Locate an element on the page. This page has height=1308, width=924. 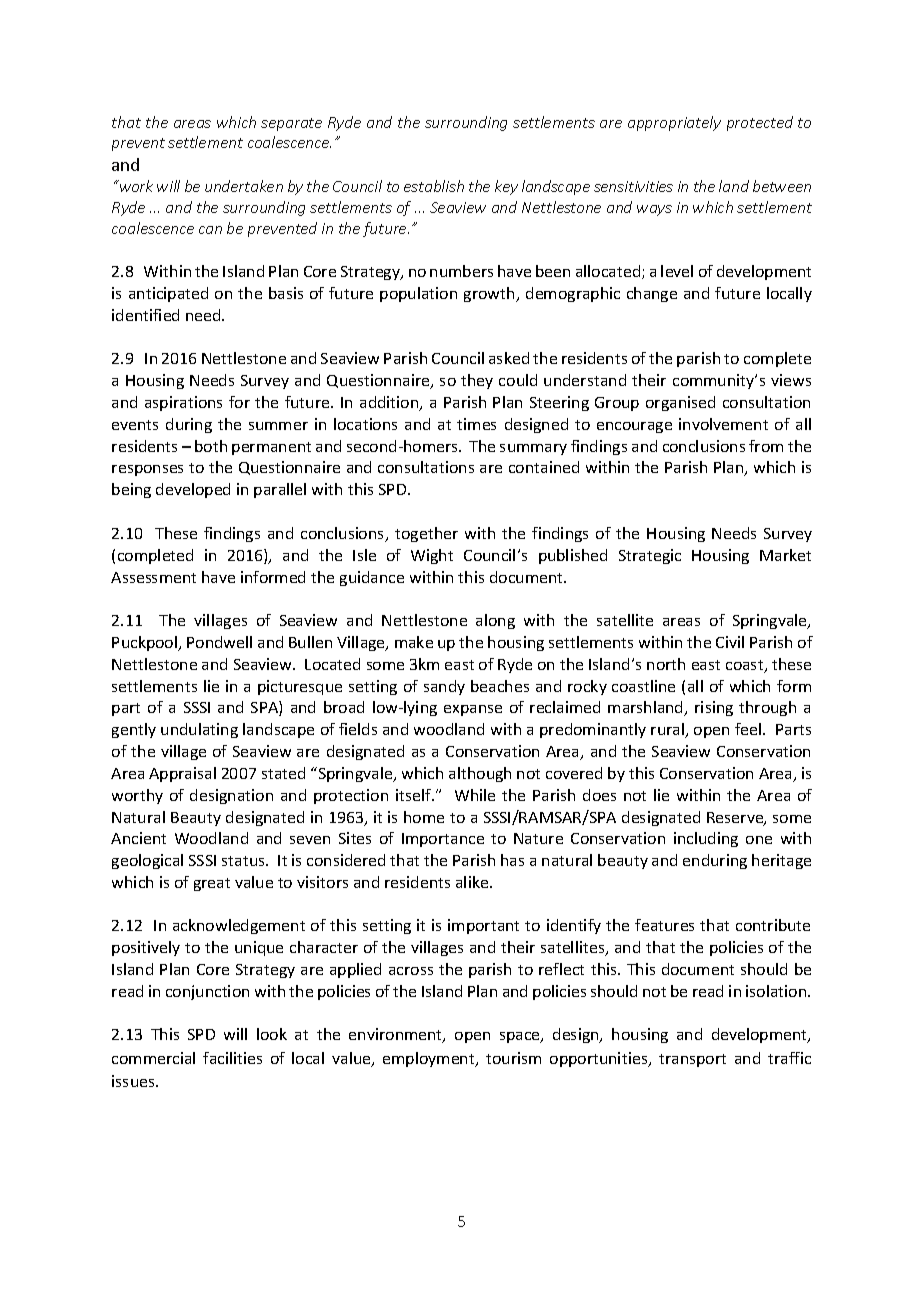
they is located at coordinates (477, 381).
